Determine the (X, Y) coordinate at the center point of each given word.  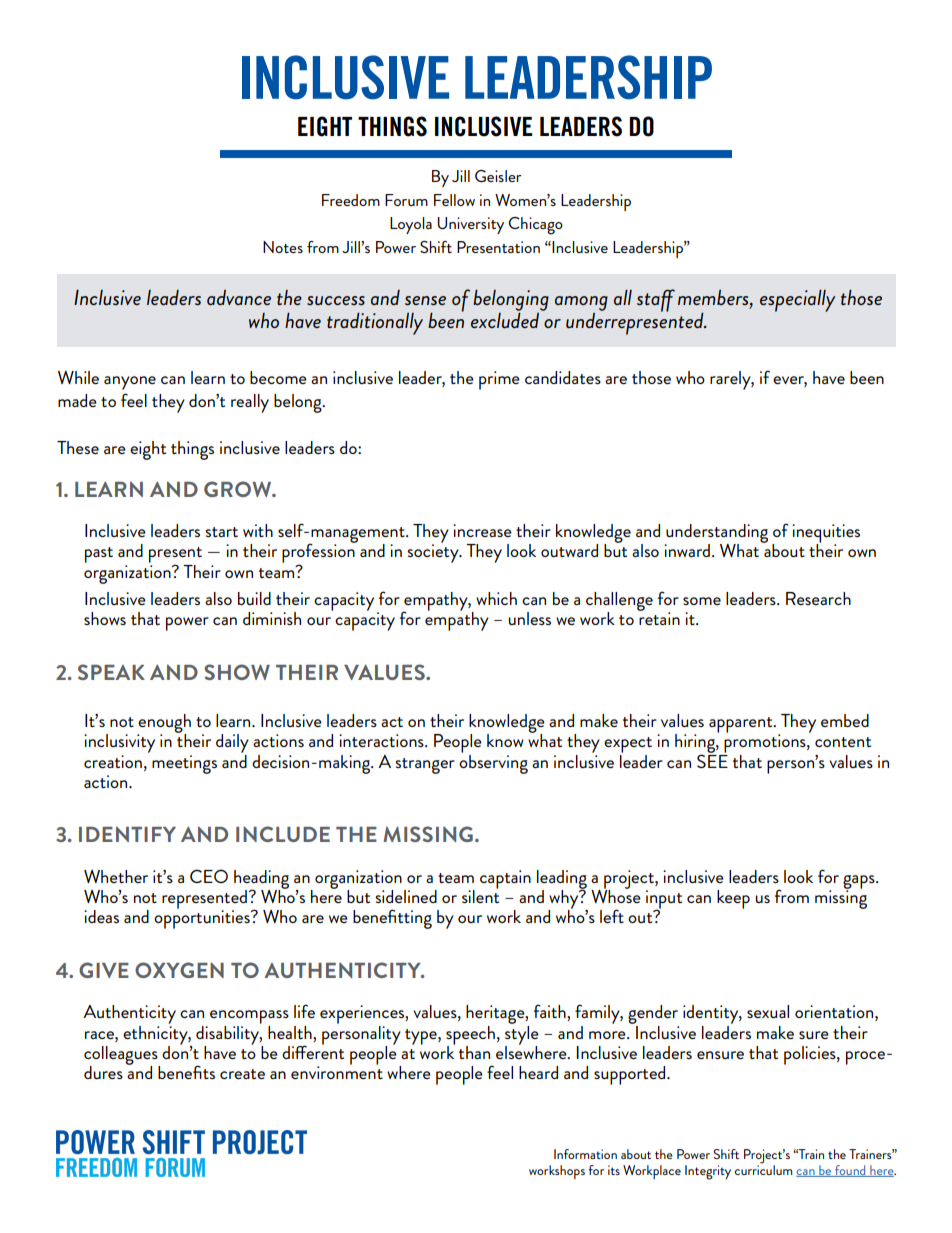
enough (164, 724)
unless (529, 618)
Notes (283, 247)
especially (797, 300)
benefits (186, 1072)
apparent (742, 725)
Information (585, 1154)
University (471, 225)
